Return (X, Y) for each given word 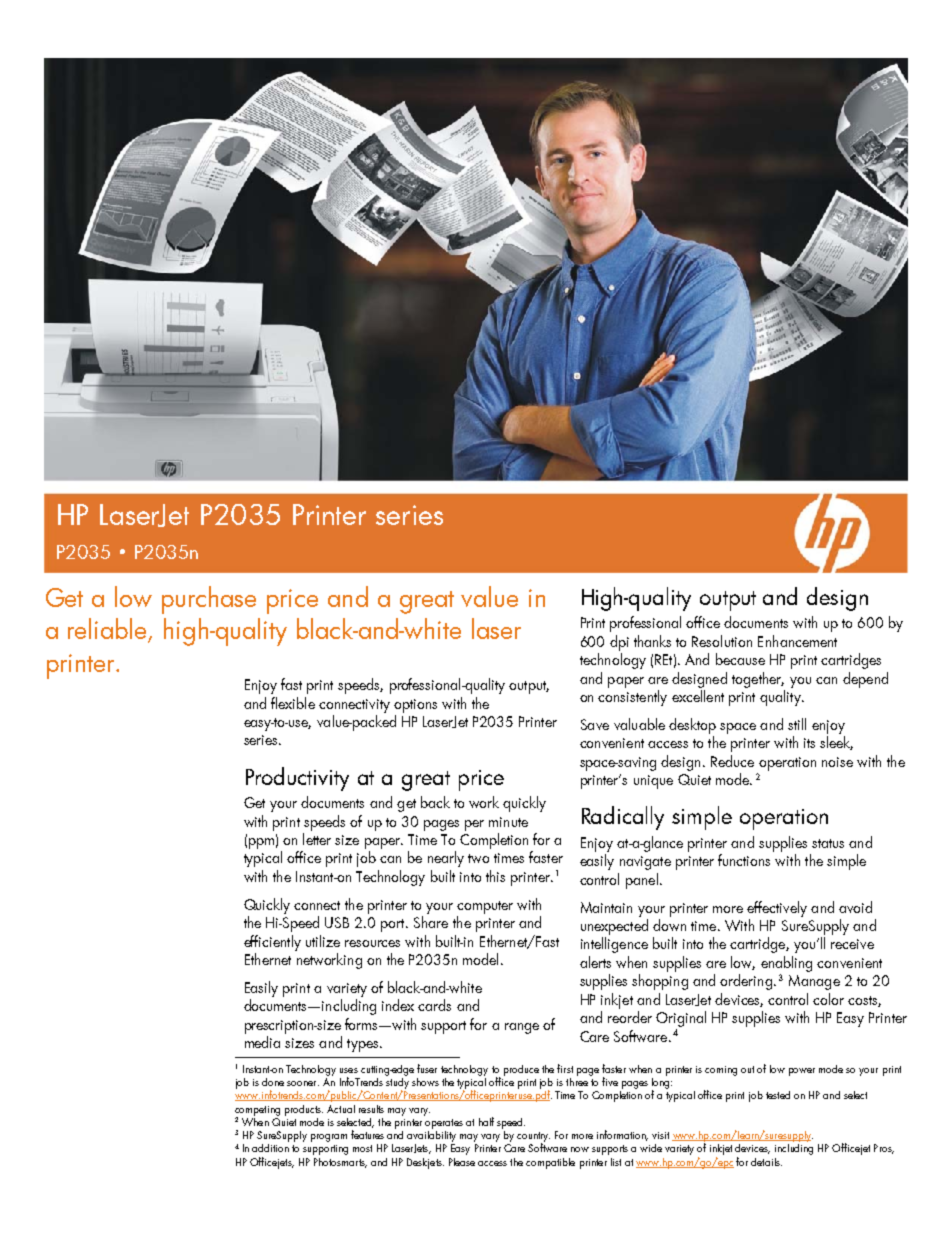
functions (744, 860)
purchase (209, 600)
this (495, 876)
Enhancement (797, 641)
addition (270, 1148)
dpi (619, 643)
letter (317, 839)
